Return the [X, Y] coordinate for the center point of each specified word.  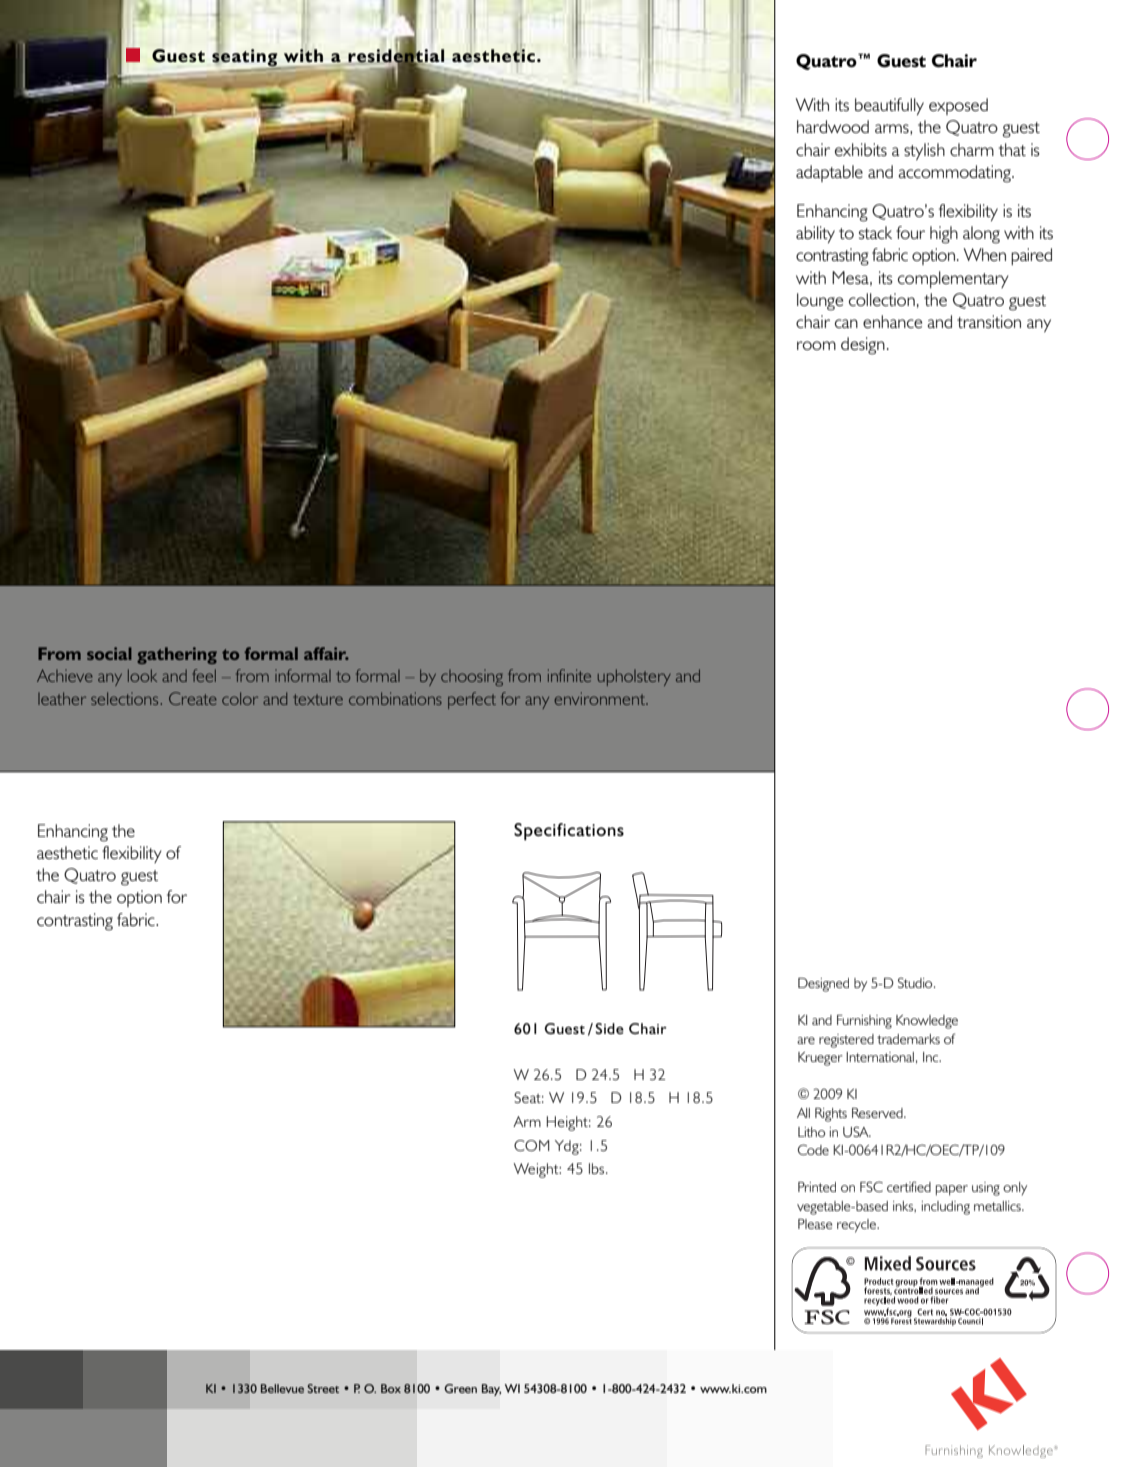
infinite [569, 675]
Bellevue [282, 1388]
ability [815, 234]
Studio [916, 983]
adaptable [829, 173]
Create [193, 698]
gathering [177, 655]
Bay [491, 1390]
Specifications [569, 832]
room [816, 345]
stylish [924, 151]
